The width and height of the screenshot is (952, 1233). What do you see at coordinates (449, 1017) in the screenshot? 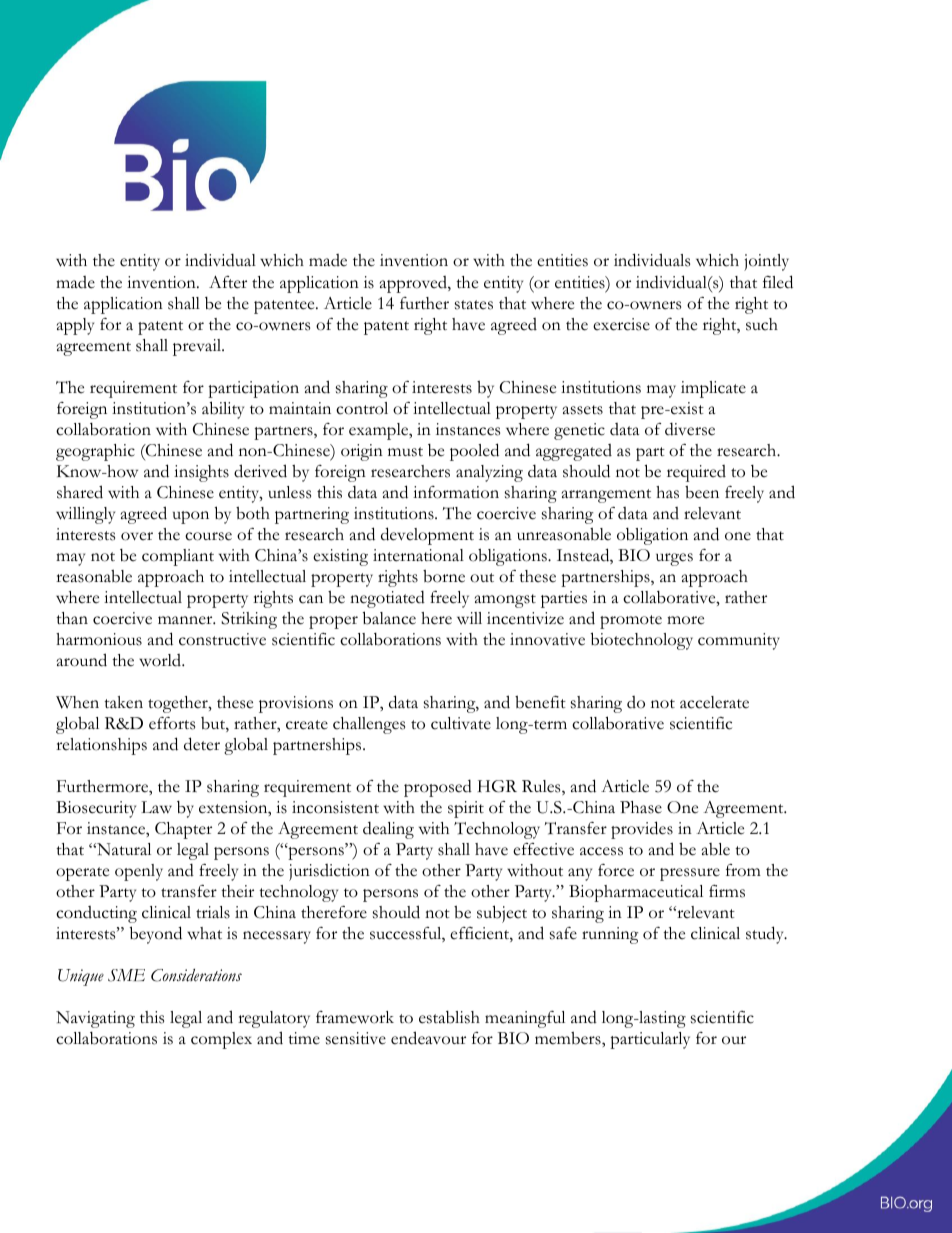
I see `establish` at bounding box center [449, 1017].
